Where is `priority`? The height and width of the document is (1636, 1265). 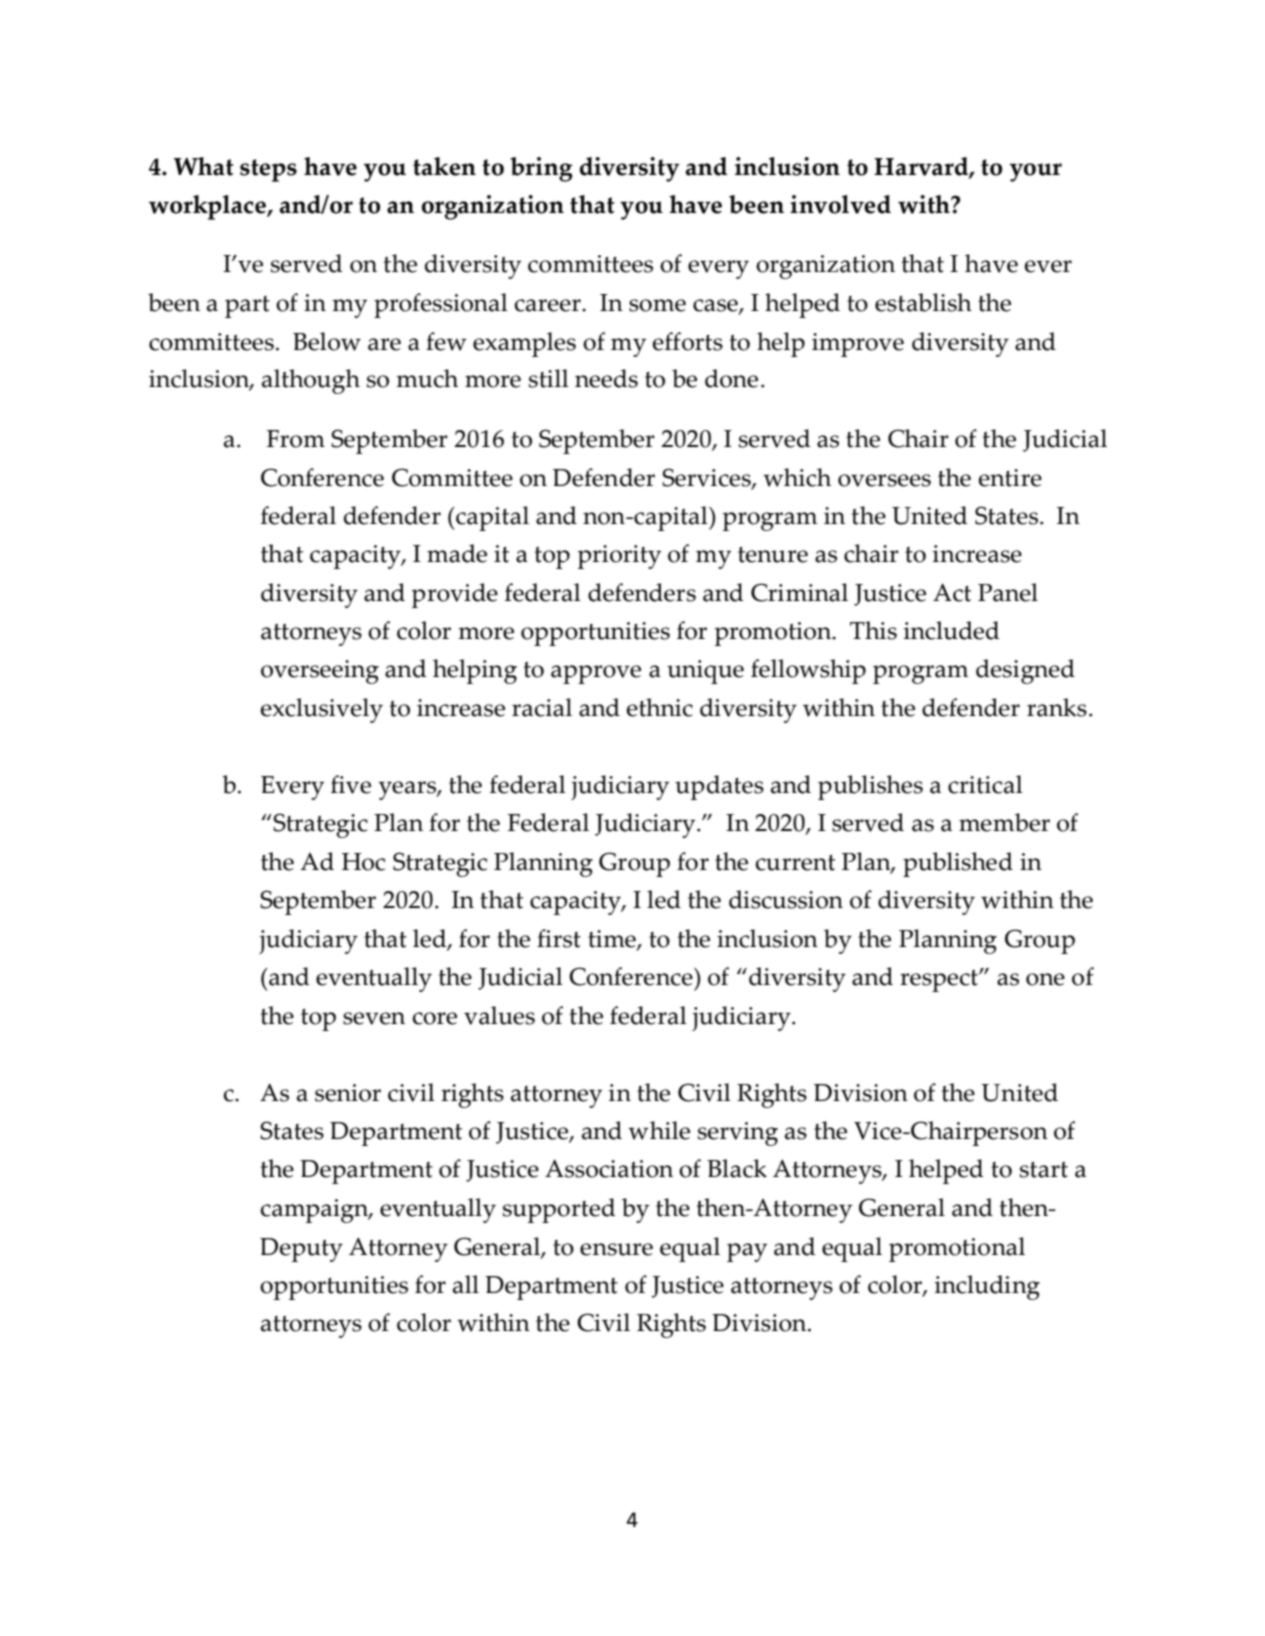 priority is located at coordinates (619, 557).
